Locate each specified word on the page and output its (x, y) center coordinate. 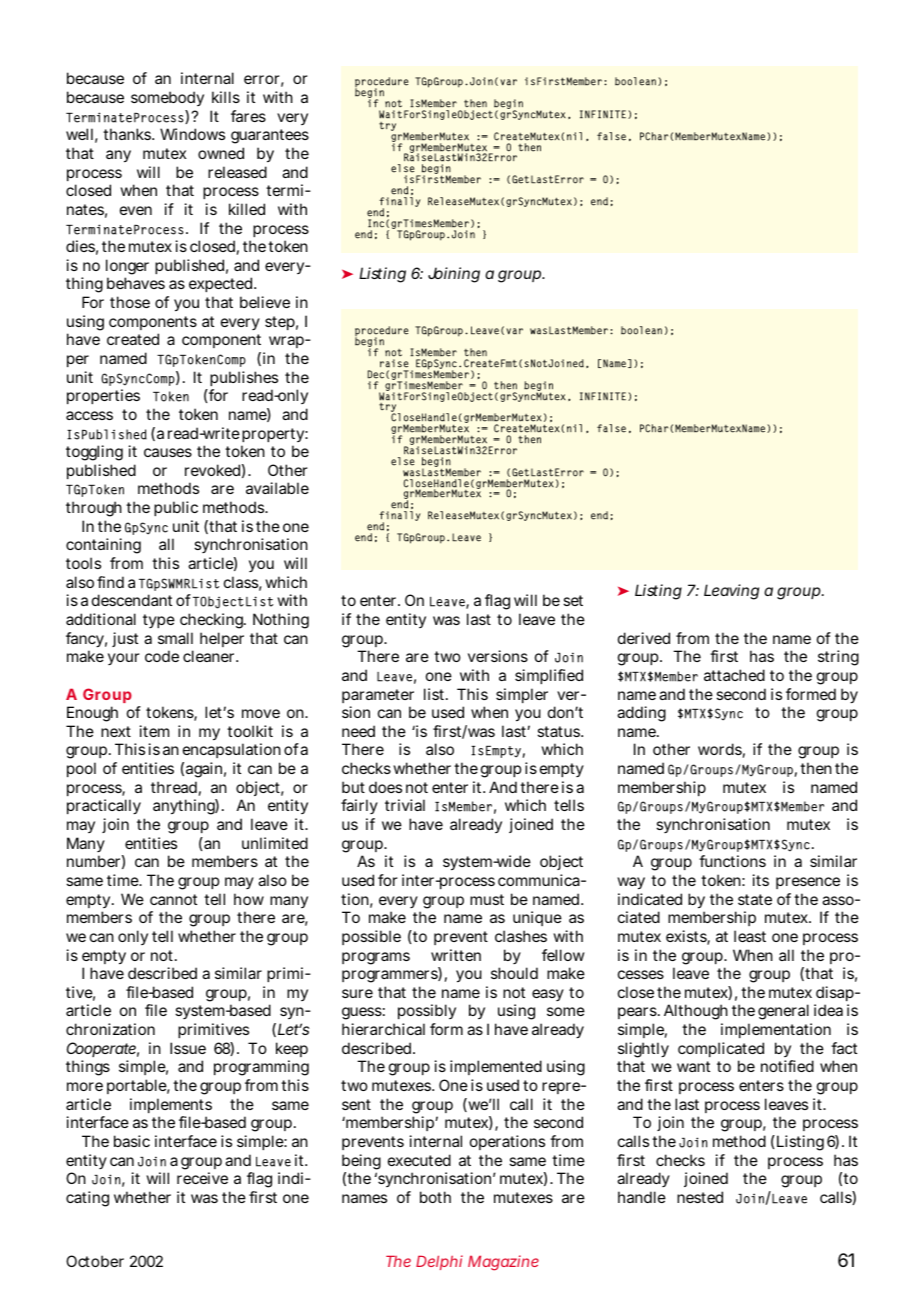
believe (265, 302)
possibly (427, 1011)
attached (734, 675)
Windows (192, 134)
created (133, 339)
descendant (132, 600)
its (761, 880)
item (154, 731)
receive (202, 1178)
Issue (188, 1048)
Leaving (731, 592)
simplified (549, 676)
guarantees (270, 136)
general (783, 1012)
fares (248, 116)
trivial (405, 805)
